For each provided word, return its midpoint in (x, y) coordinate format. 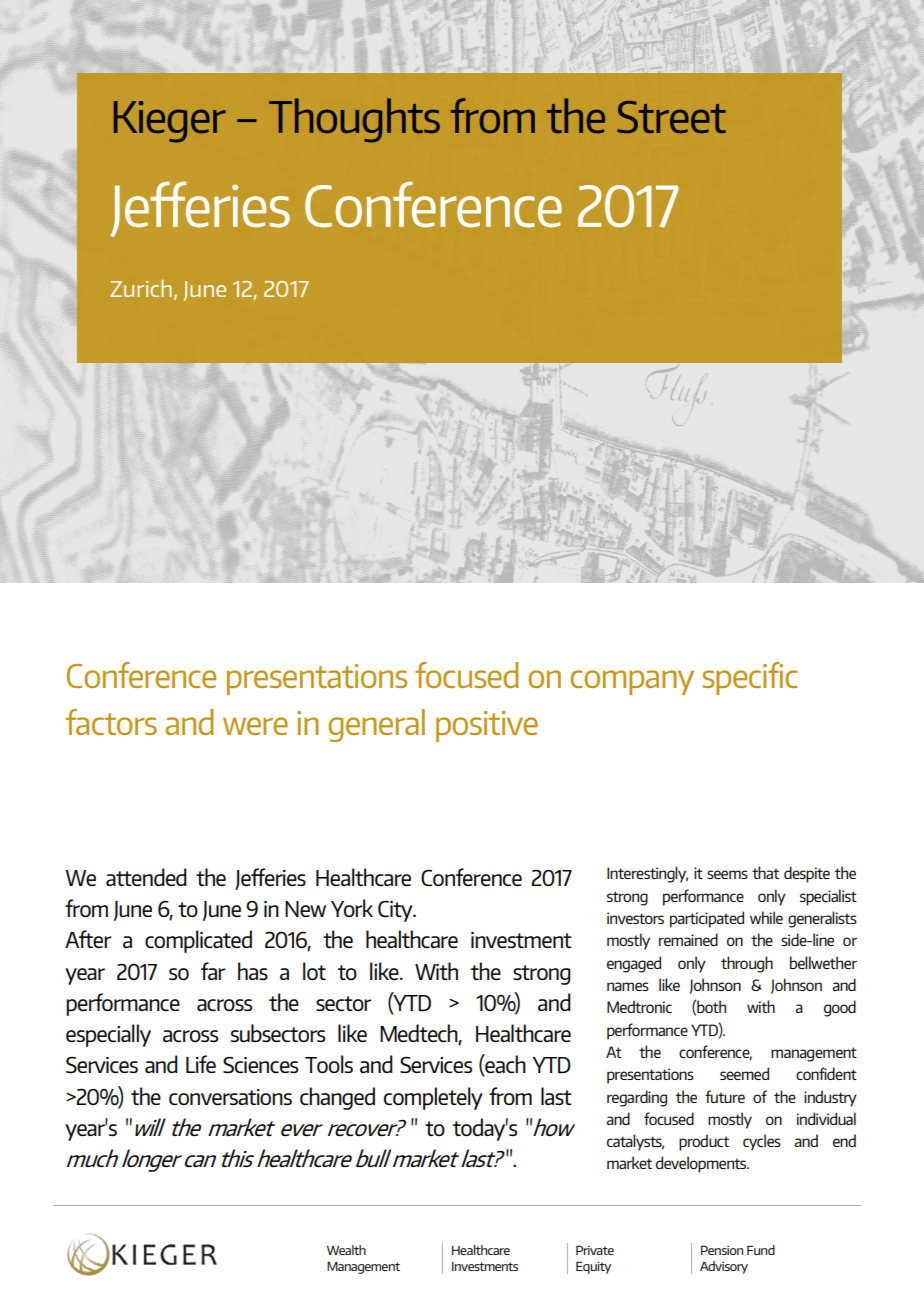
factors (111, 722)
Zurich (141, 288)
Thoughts (354, 120)
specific (750, 678)
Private (595, 1250)
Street (671, 117)
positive (487, 726)
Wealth (346, 1250)
